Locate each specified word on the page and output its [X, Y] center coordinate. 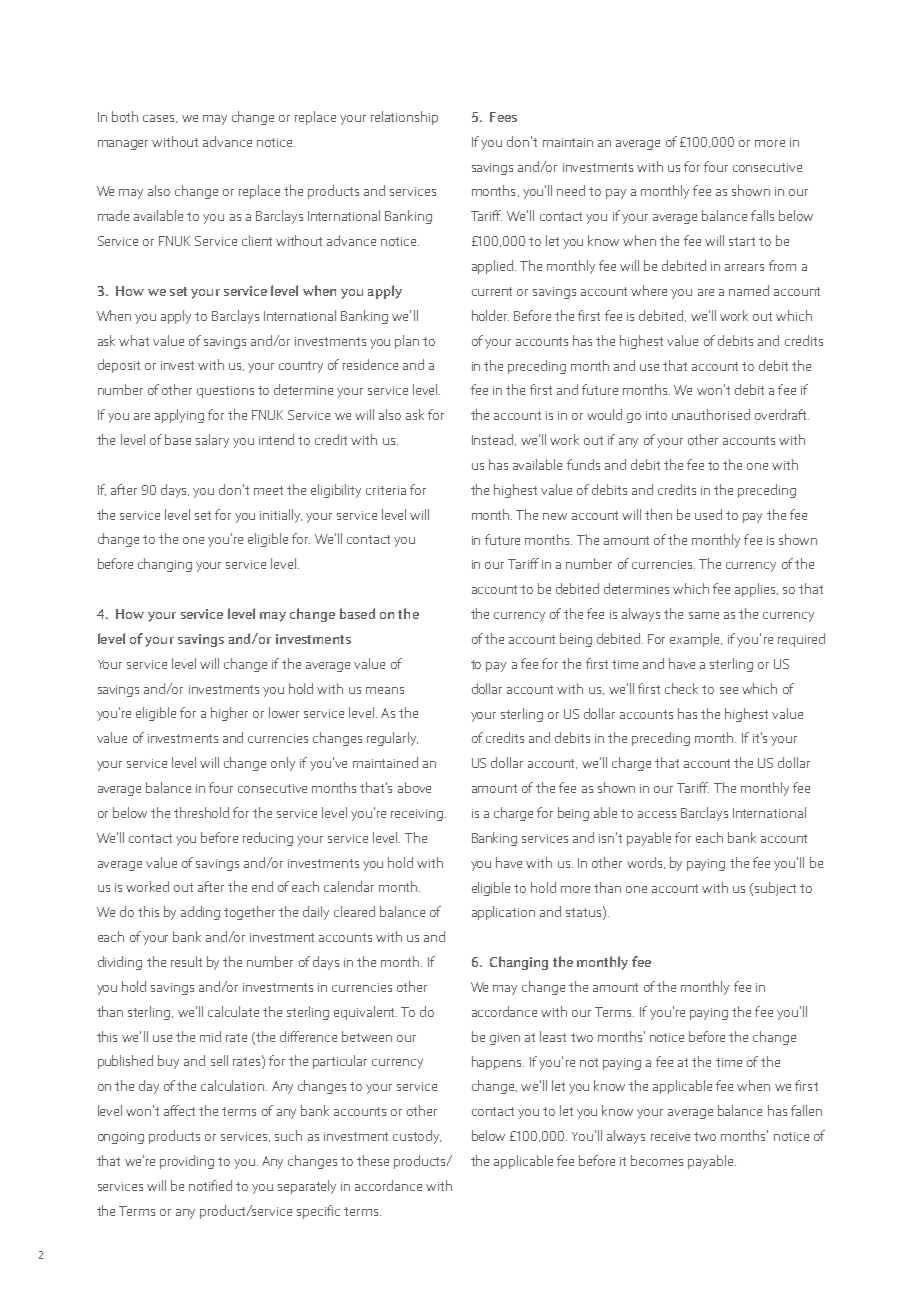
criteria [386, 490]
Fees [503, 117]
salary [212, 441]
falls [762, 215]
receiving [417, 815]
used [708, 514]
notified [210, 1185]
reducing [268, 839]
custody [417, 1137]
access [657, 814]
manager [123, 145]
